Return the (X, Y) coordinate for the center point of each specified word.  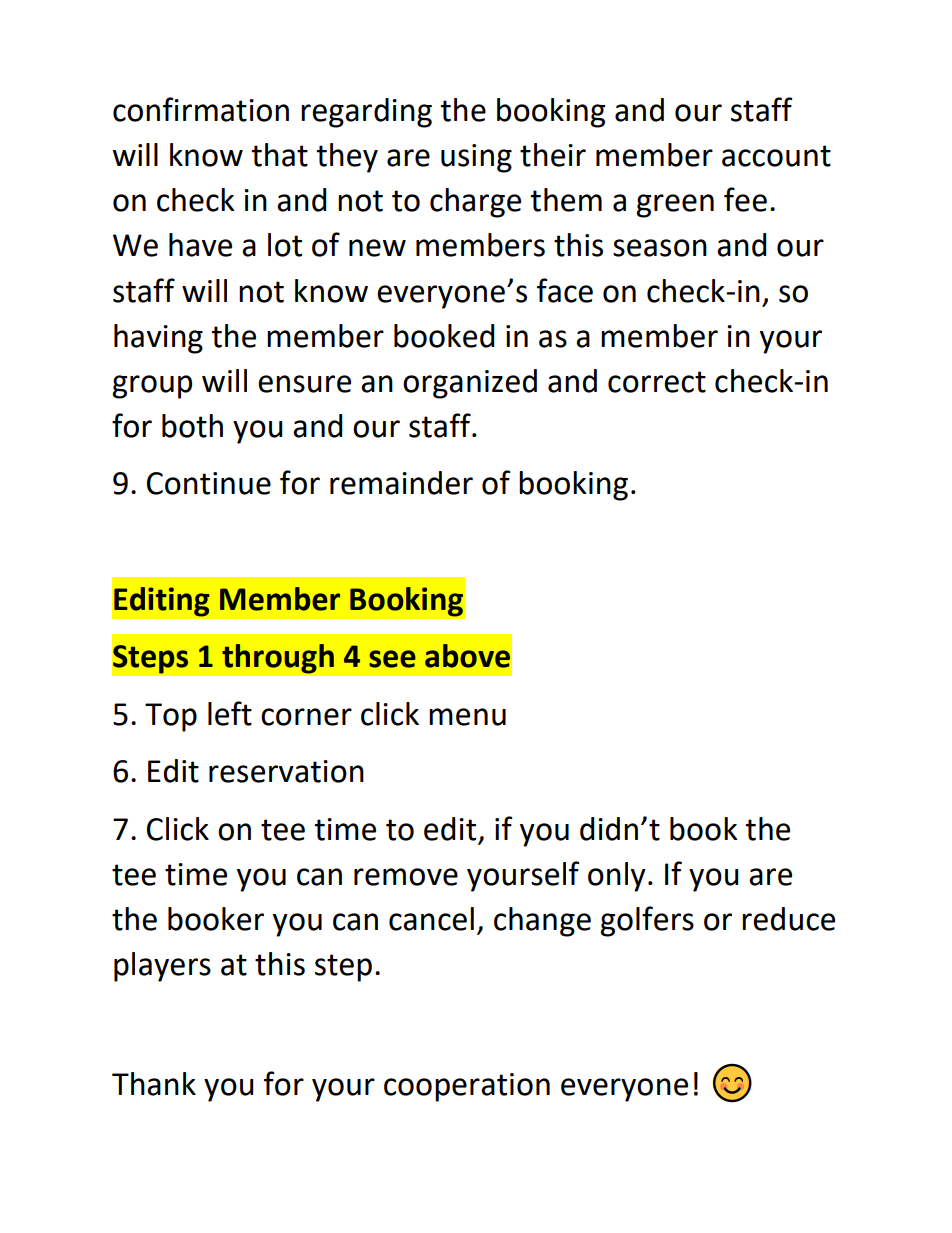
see (392, 659)
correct (657, 382)
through (278, 659)
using (476, 158)
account (776, 156)
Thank (154, 1084)
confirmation (201, 109)
